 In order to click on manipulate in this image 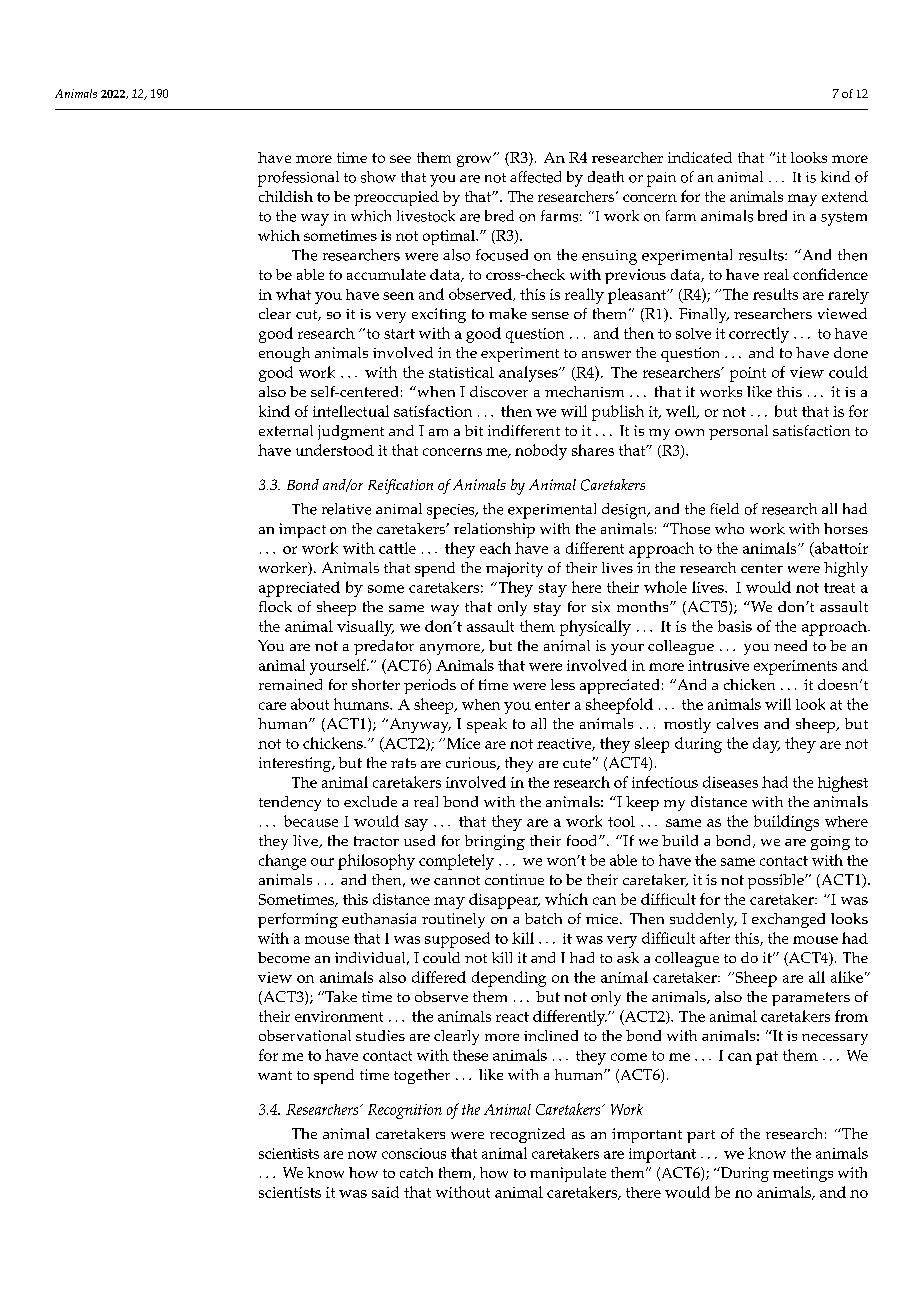, I will do `click(568, 1174)`.
